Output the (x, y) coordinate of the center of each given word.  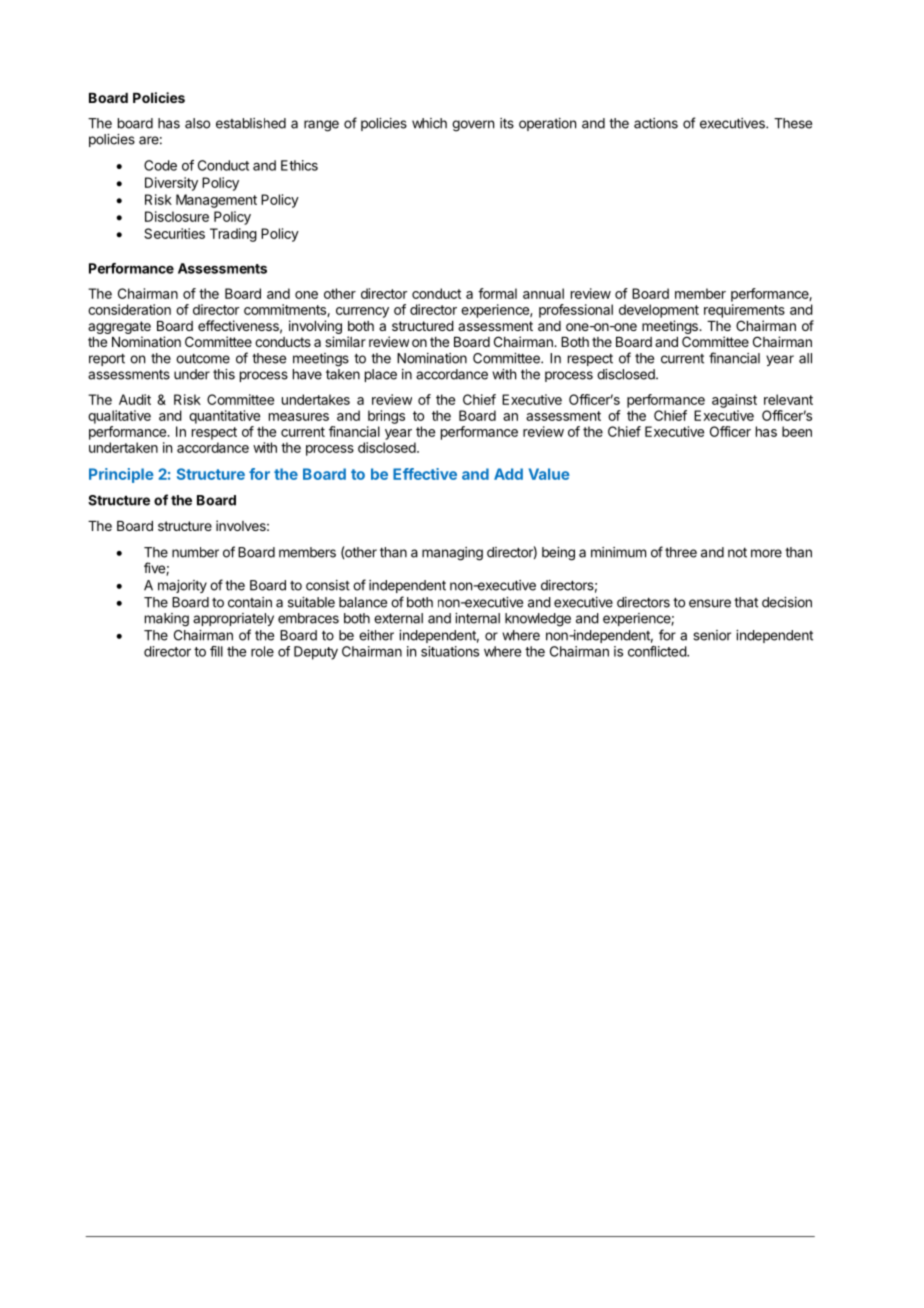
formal (497, 293)
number (195, 552)
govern (473, 126)
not (737, 552)
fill (216, 651)
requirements (744, 311)
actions (656, 123)
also (197, 123)
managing (452, 554)
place (381, 375)
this (224, 374)
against (734, 401)
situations (450, 651)
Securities (174, 233)
